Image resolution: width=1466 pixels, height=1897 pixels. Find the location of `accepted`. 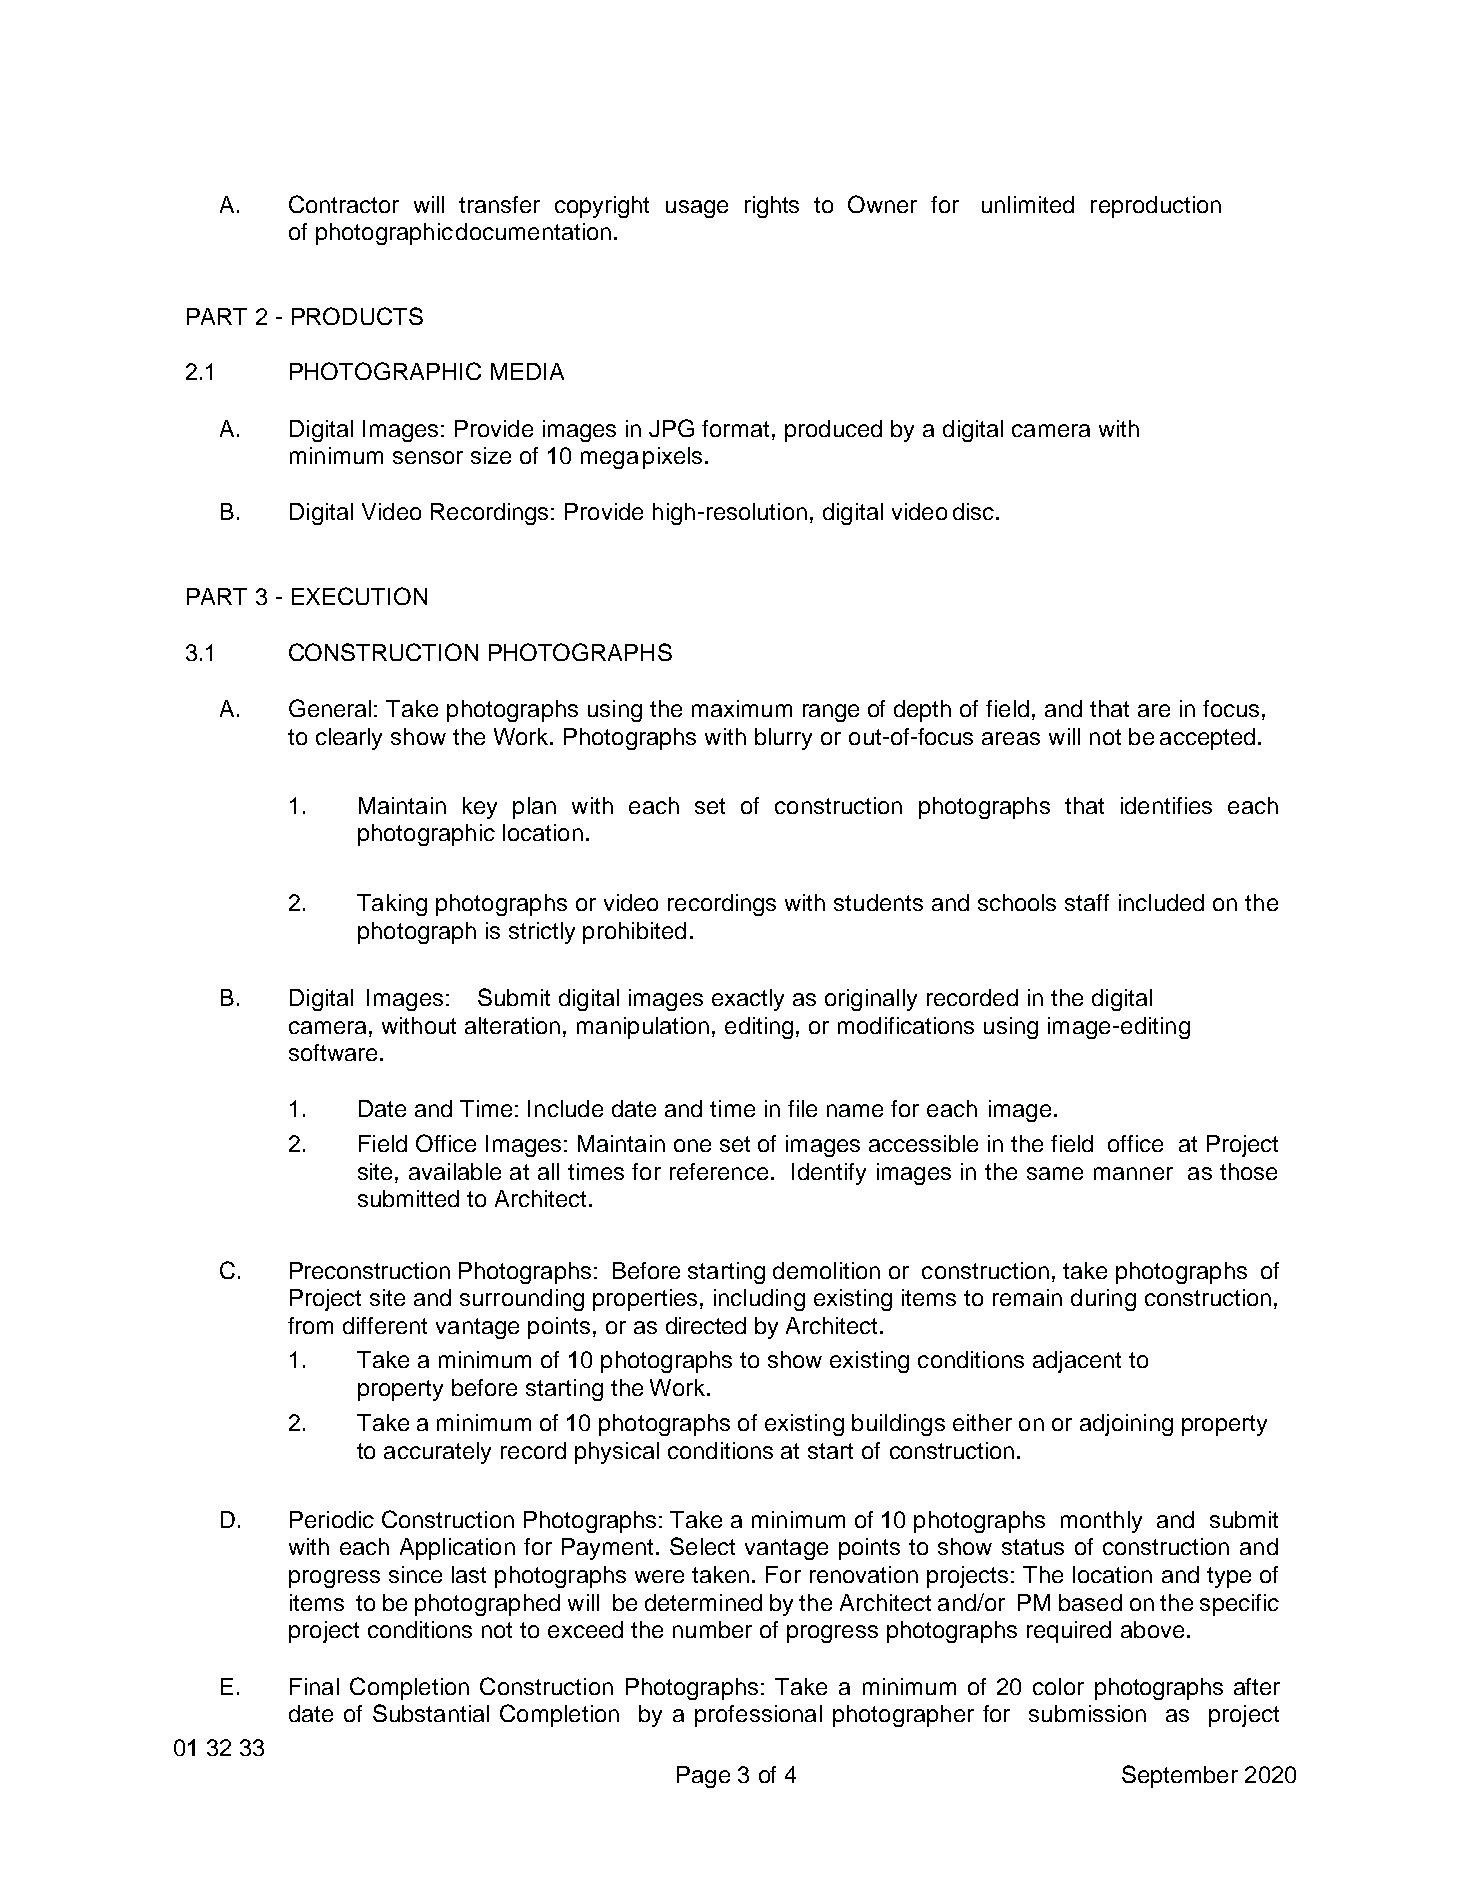

accepted is located at coordinates (1207, 739).
